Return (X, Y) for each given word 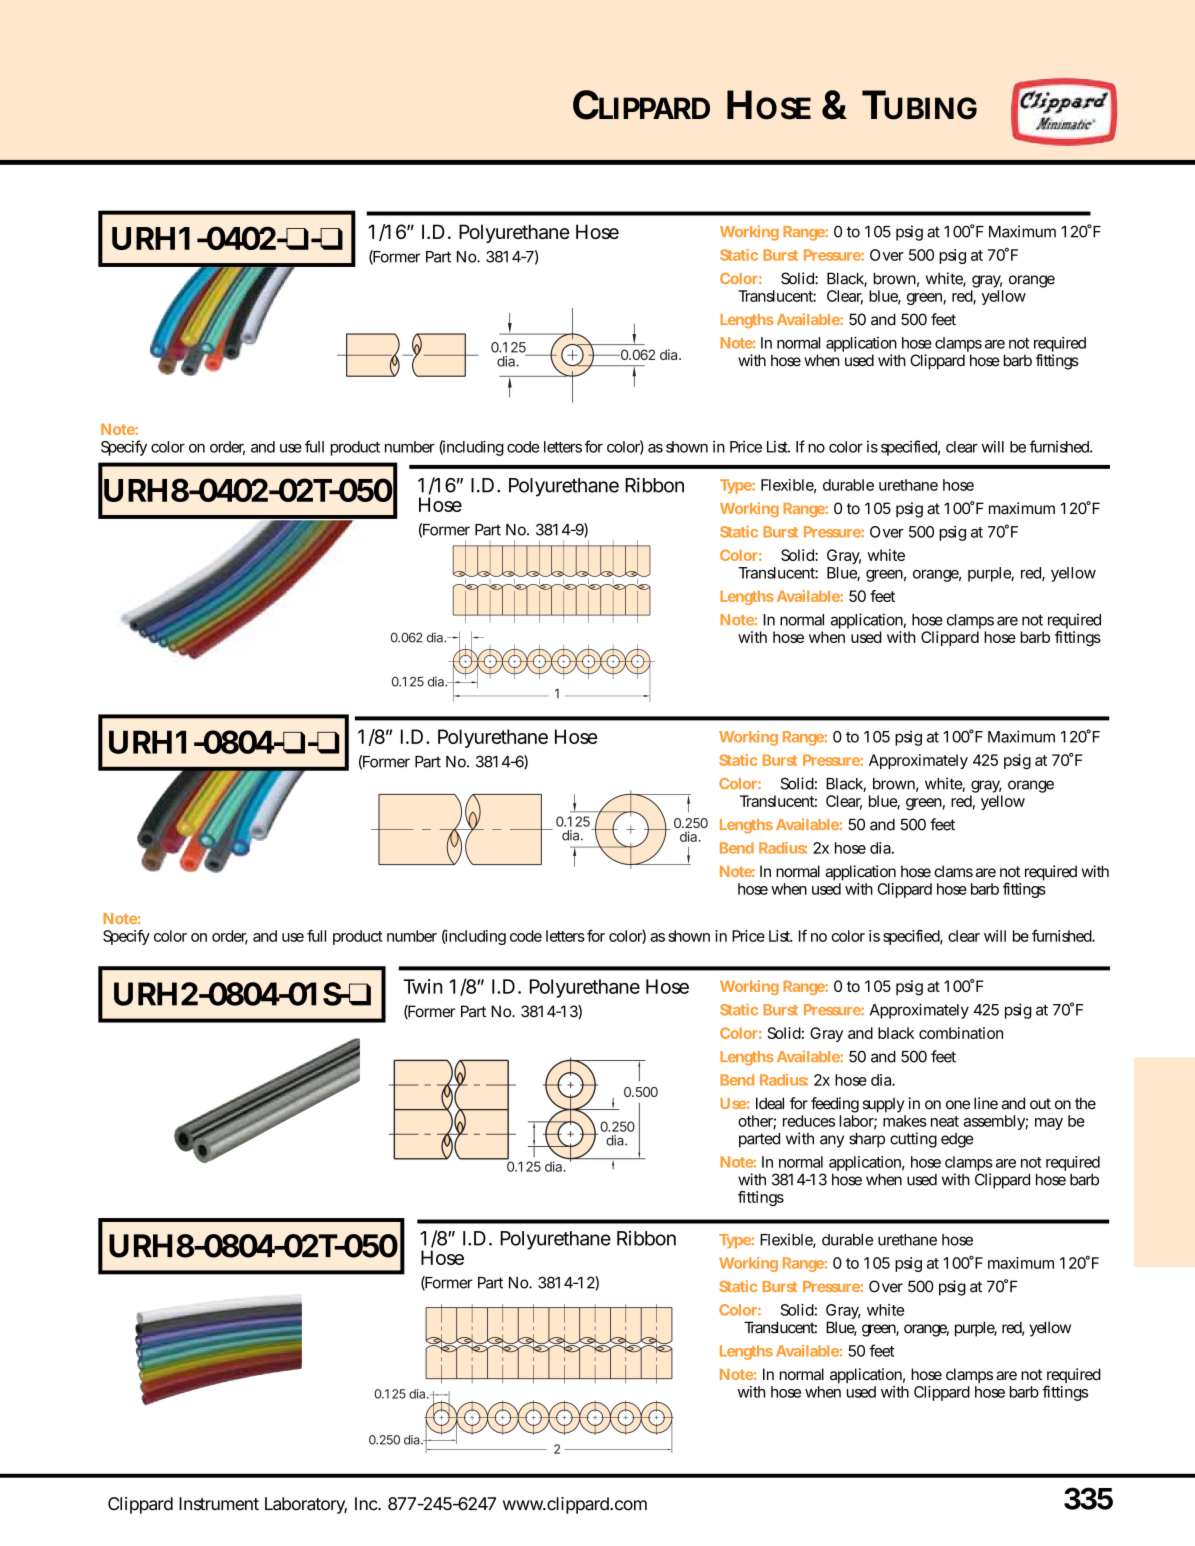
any (832, 1141)
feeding (835, 1105)
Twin (422, 986)
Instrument (219, 1504)
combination (961, 1033)
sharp (867, 1140)
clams (953, 871)
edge (957, 1140)
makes (905, 1121)
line (986, 1103)
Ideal (770, 1103)
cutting (913, 1140)
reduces (809, 1121)
